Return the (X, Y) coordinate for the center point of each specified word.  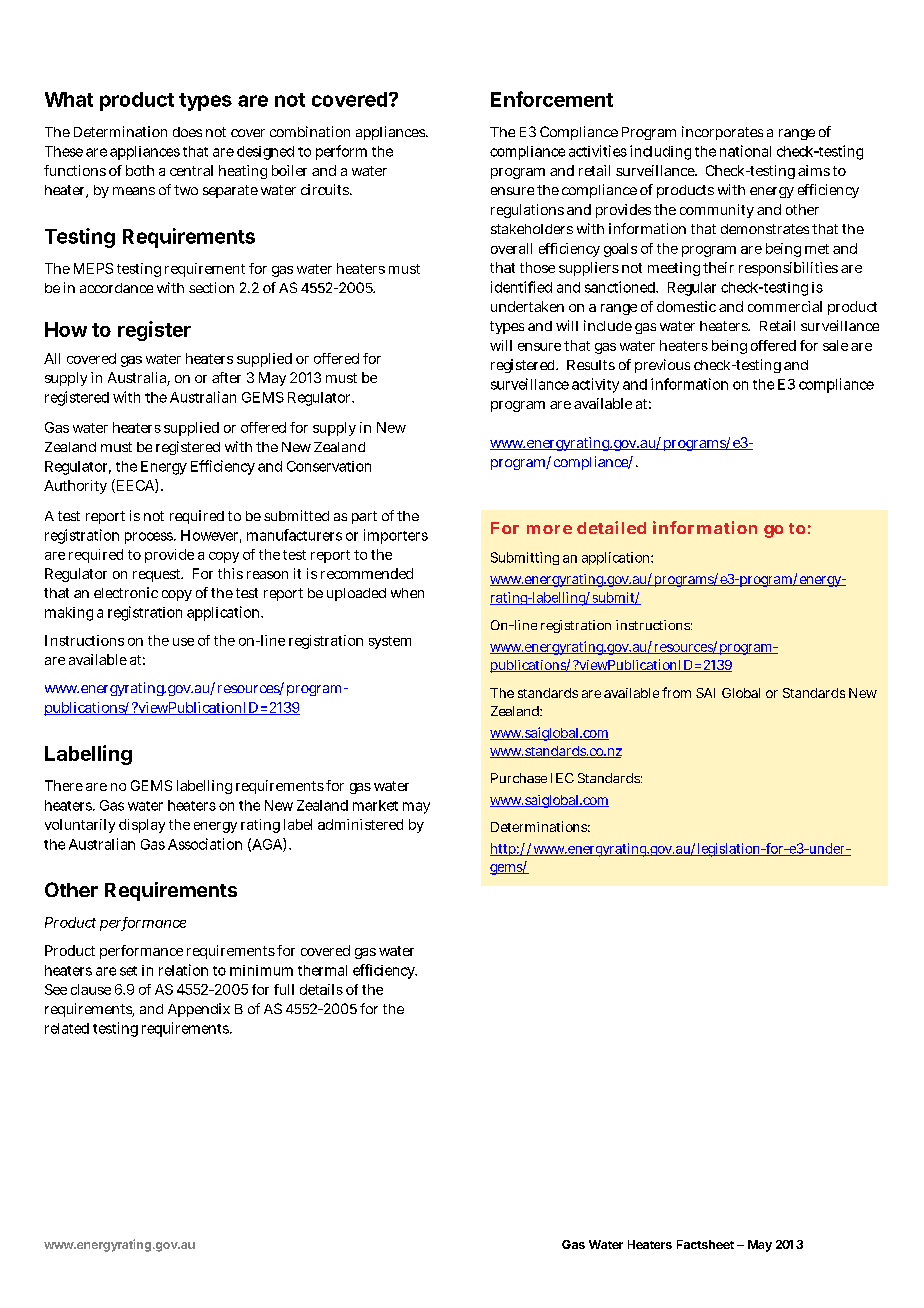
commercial (785, 306)
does (187, 132)
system (390, 642)
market (375, 805)
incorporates (722, 133)
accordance (116, 288)
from (676, 692)
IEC (562, 778)
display (142, 826)
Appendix (199, 1010)
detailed (611, 527)
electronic (126, 592)
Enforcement (552, 99)
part (364, 517)
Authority (75, 487)
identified (521, 287)
